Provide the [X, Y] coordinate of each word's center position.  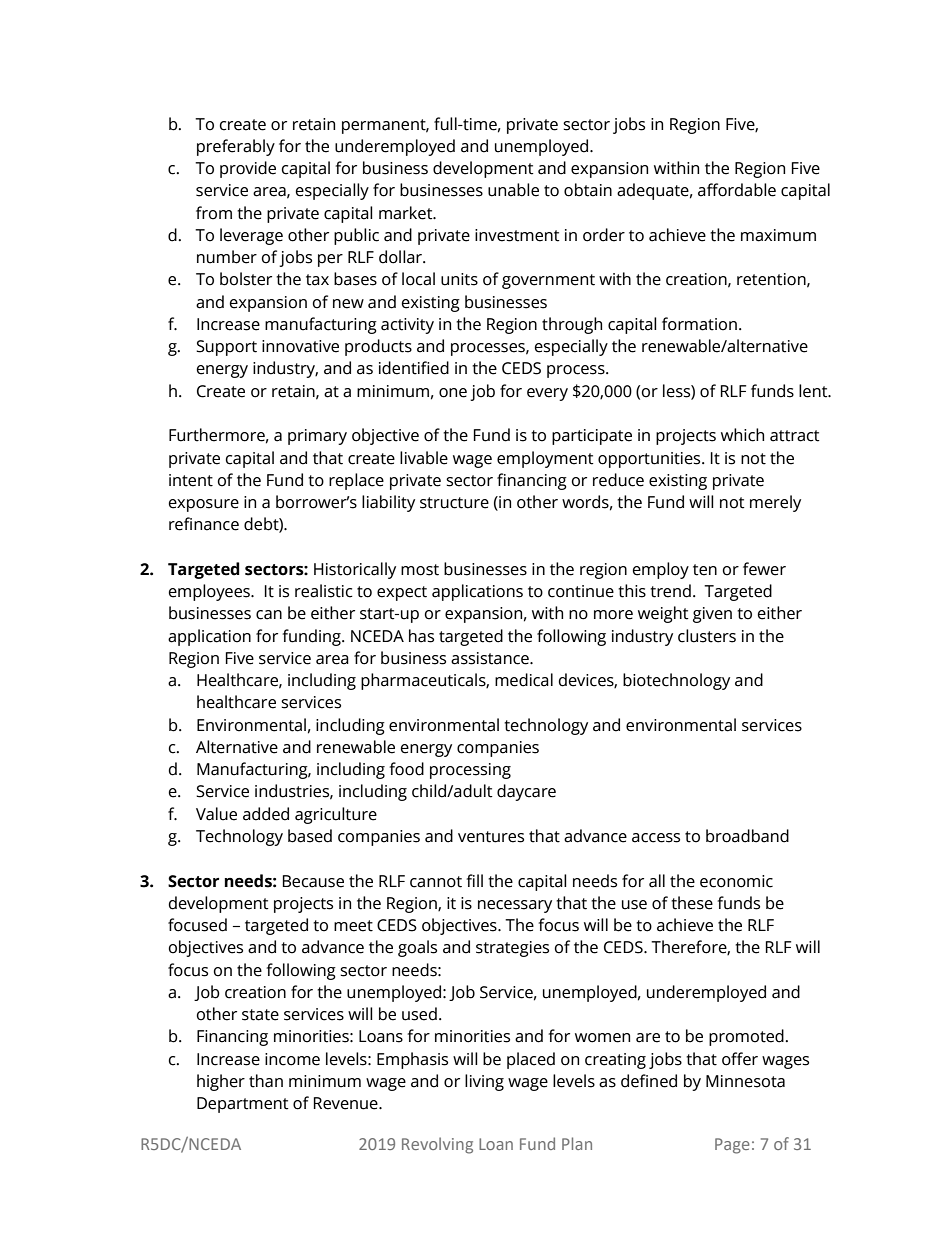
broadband [747, 836]
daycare [526, 792]
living [484, 1082]
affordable [737, 190]
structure [454, 503]
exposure [204, 505]
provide [248, 169]
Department [243, 1105]
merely [775, 503]
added [266, 814]
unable [513, 190]
